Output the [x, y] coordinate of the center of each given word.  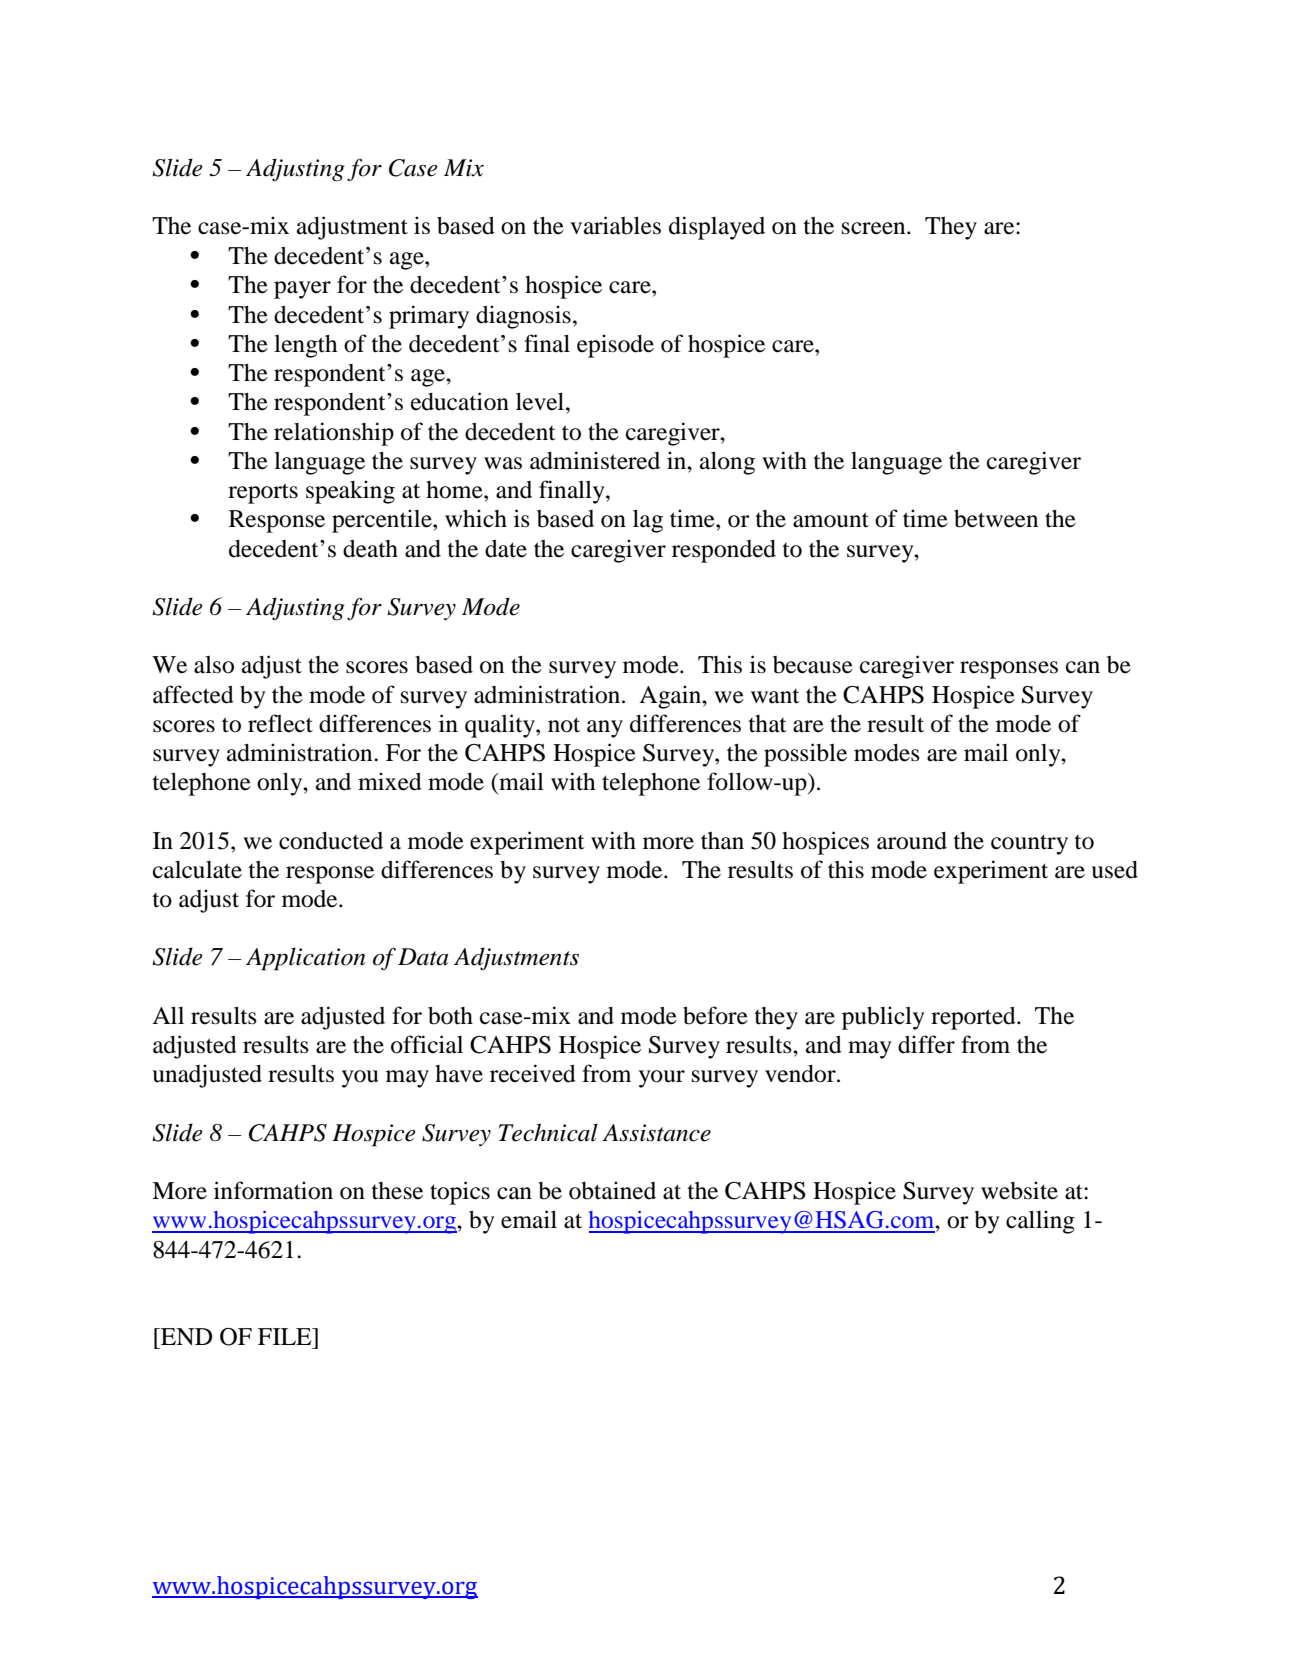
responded [724, 551]
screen [875, 228]
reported [974, 1018]
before [715, 1015]
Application [306, 959]
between [996, 518]
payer [302, 290]
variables [615, 225]
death [370, 548]
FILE [286, 1336]
